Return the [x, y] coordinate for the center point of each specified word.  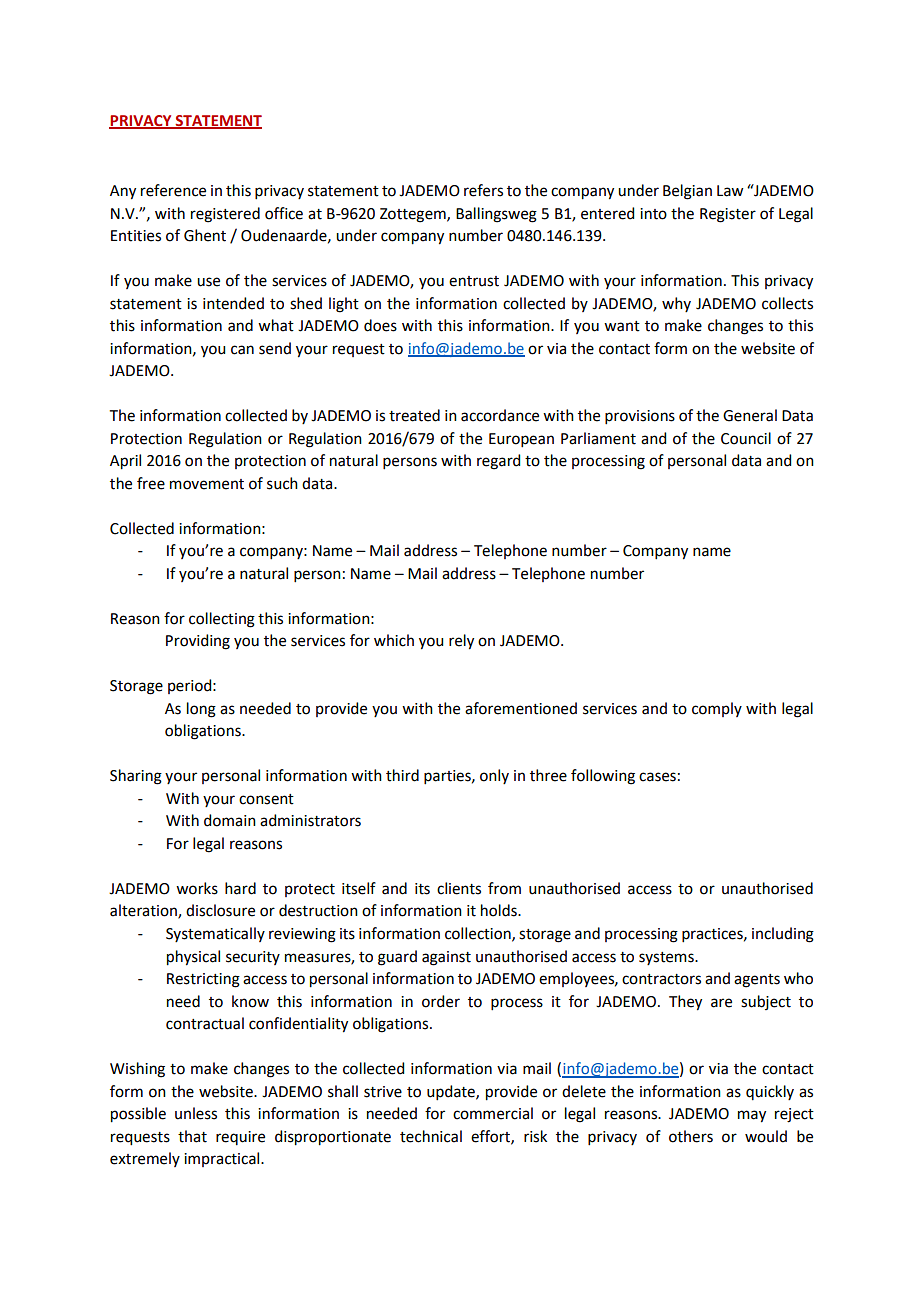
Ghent [205, 235]
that [192, 1136]
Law [730, 191]
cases [657, 777]
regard [498, 462]
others [691, 1136]
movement [207, 484]
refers [483, 190]
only [494, 776]
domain [230, 820]
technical [431, 1136]
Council [746, 438]
